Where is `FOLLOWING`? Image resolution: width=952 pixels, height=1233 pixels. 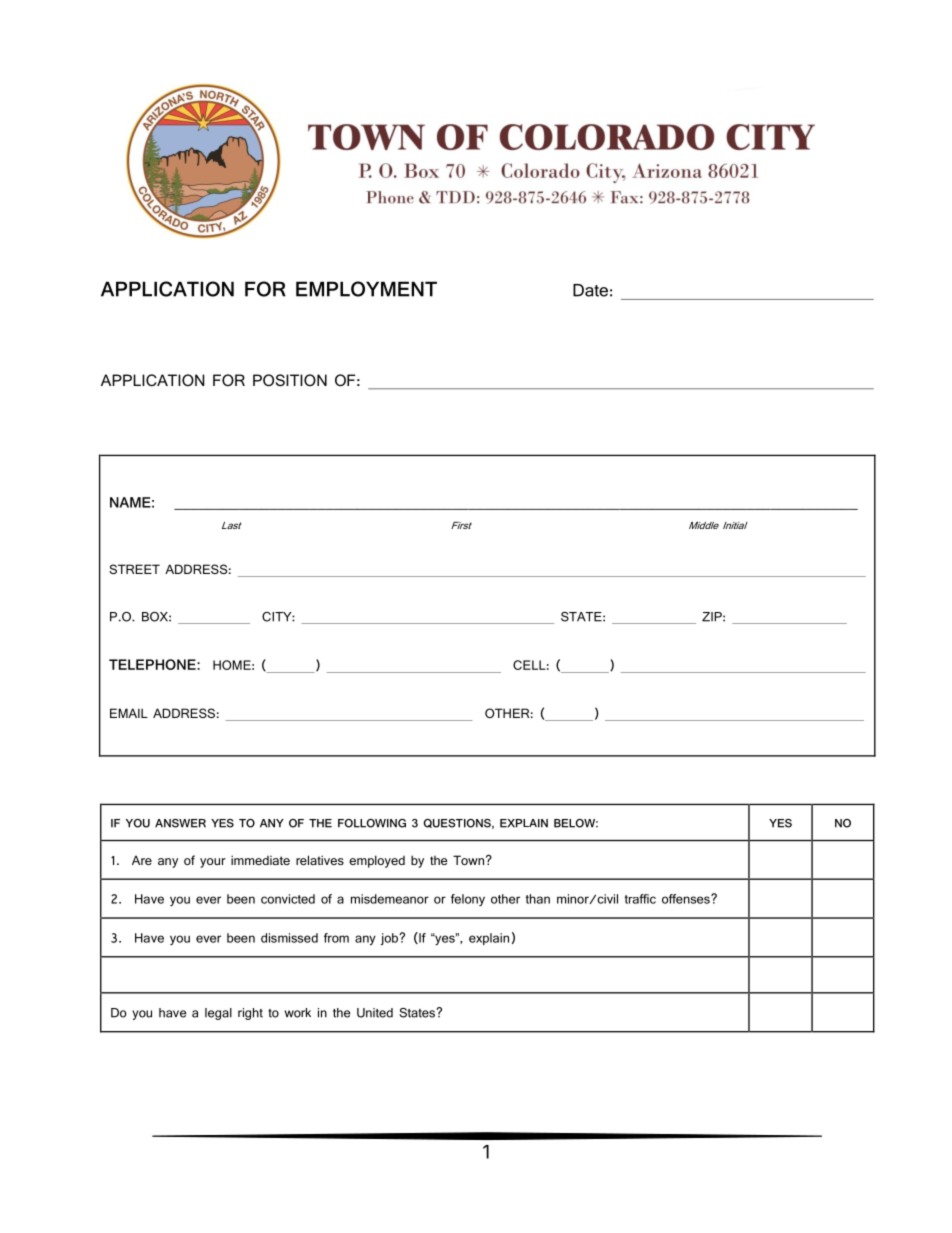 FOLLOWING is located at coordinates (372, 823).
